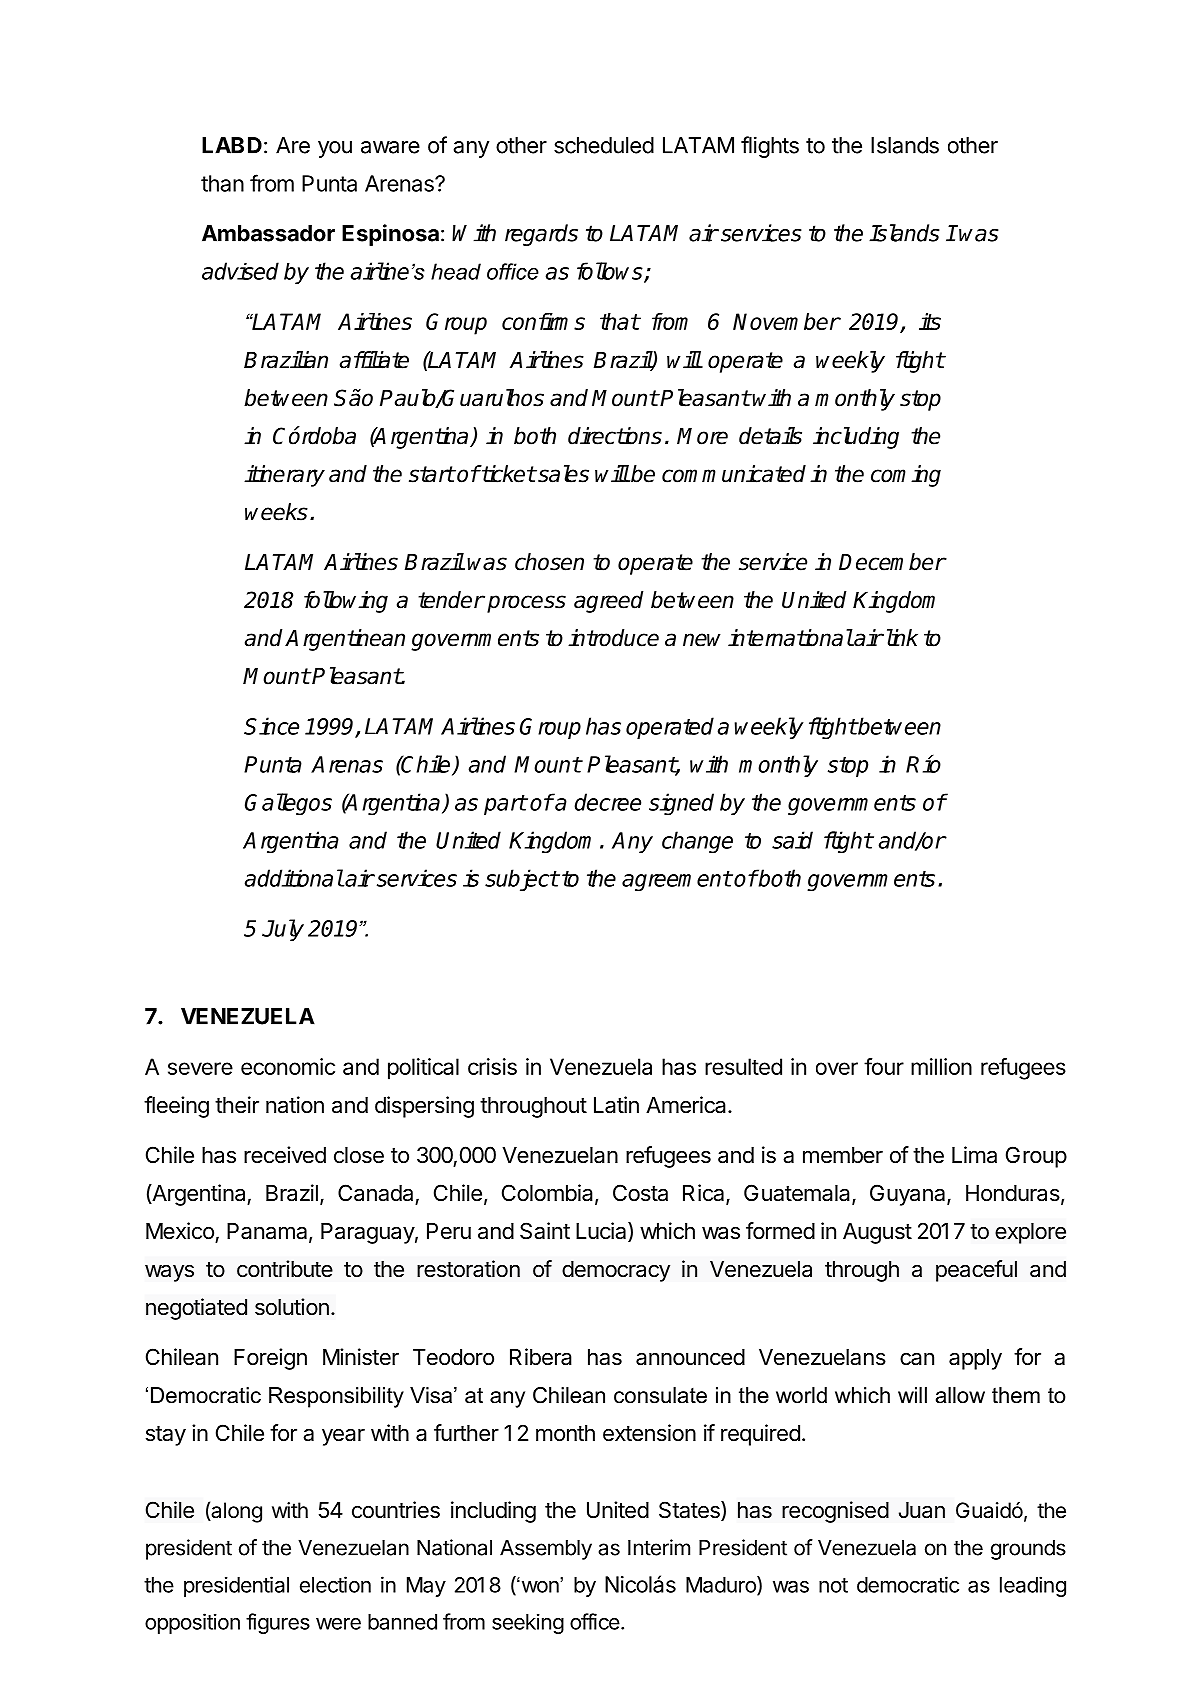  Describe the element at coordinates (930, 321) in the screenshot. I see `its` at that location.
